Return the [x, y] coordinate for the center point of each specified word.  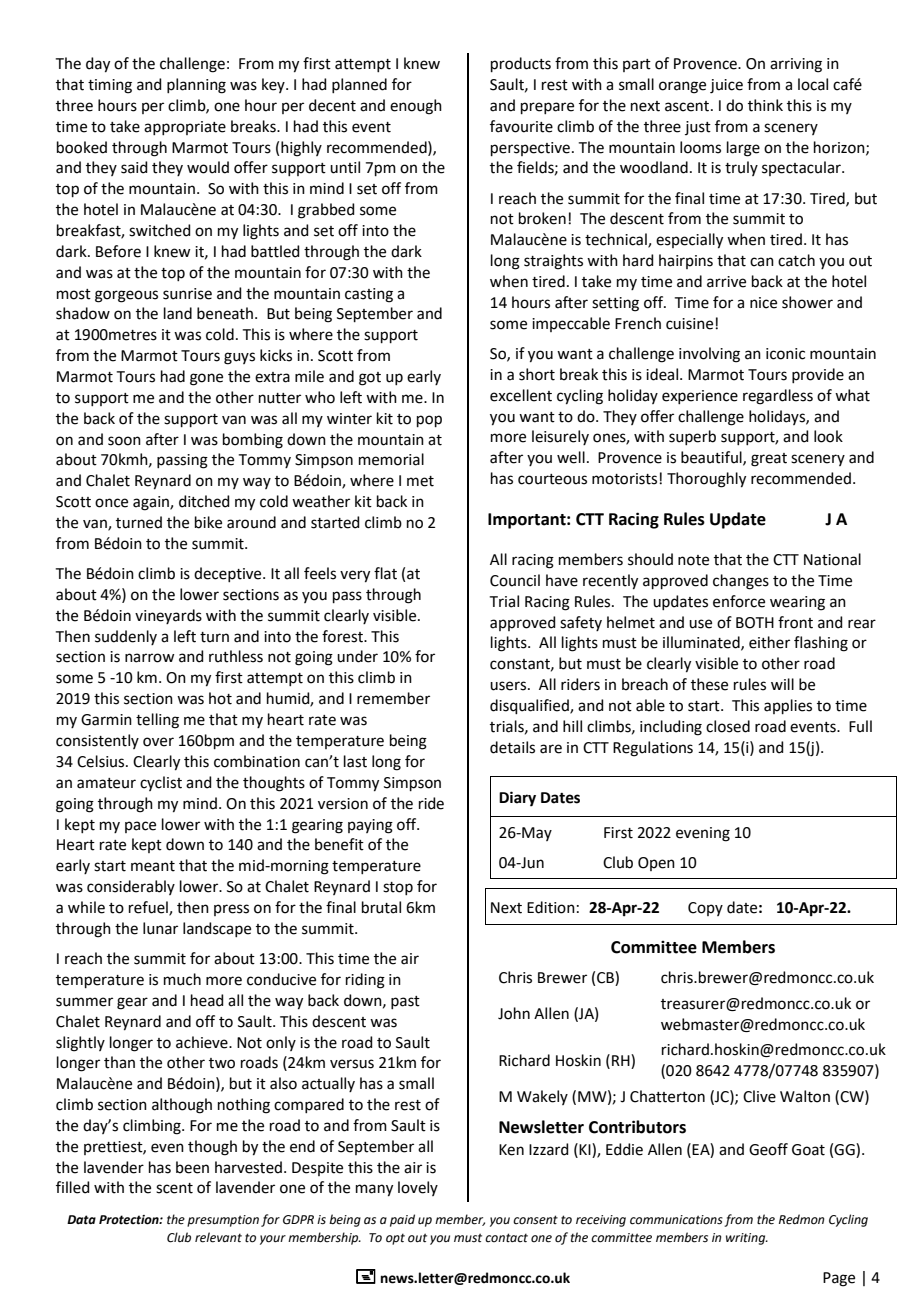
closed [728, 726]
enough [416, 107]
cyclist [161, 783]
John [514, 1013]
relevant [218, 1237]
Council [515, 580]
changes [741, 582]
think [765, 105]
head [207, 1000]
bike [208, 522]
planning [196, 86]
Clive [759, 1096]
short [537, 374]
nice [763, 303]
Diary [517, 799]
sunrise [187, 294]
